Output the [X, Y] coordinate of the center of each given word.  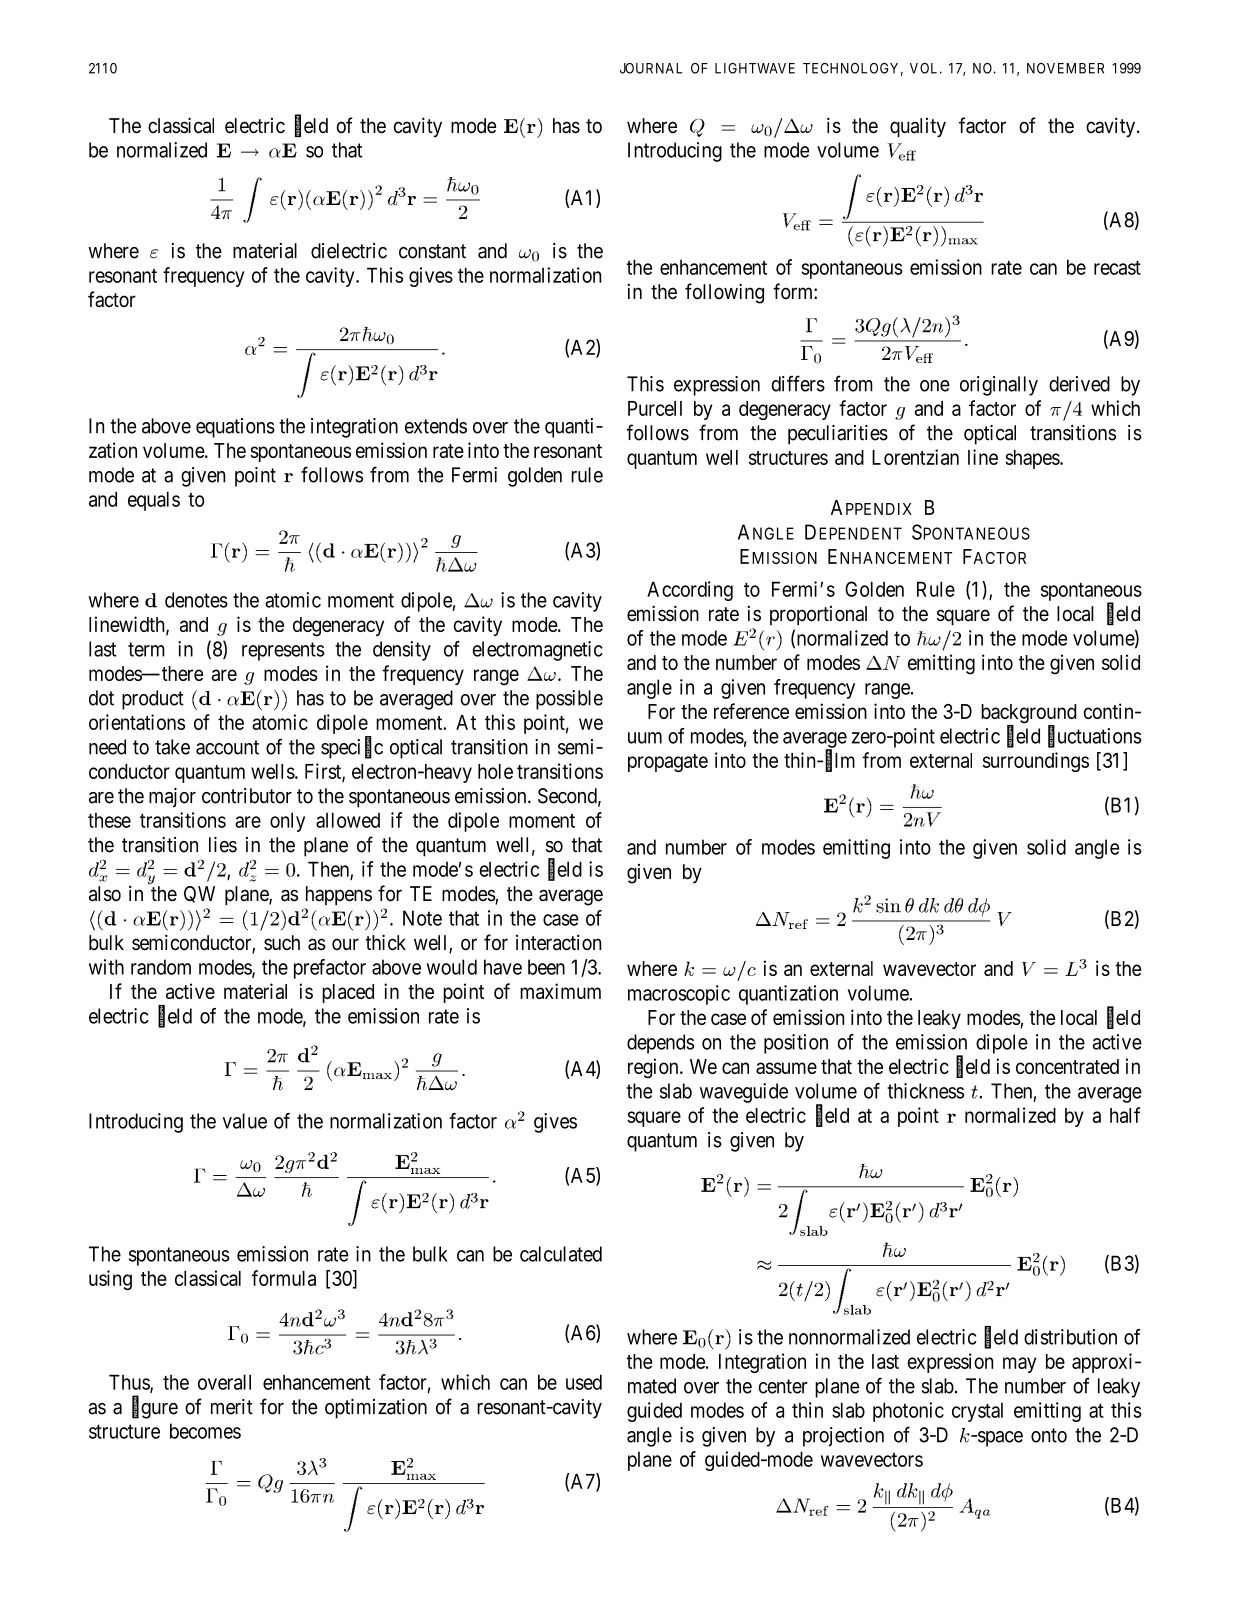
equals [154, 501]
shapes [1033, 459]
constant [432, 251]
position [796, 1044]
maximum [560, 991]
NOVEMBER [1065, 68]
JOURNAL [651, 68]
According [690, 591]
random [161, 967]
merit [232, 1407]
